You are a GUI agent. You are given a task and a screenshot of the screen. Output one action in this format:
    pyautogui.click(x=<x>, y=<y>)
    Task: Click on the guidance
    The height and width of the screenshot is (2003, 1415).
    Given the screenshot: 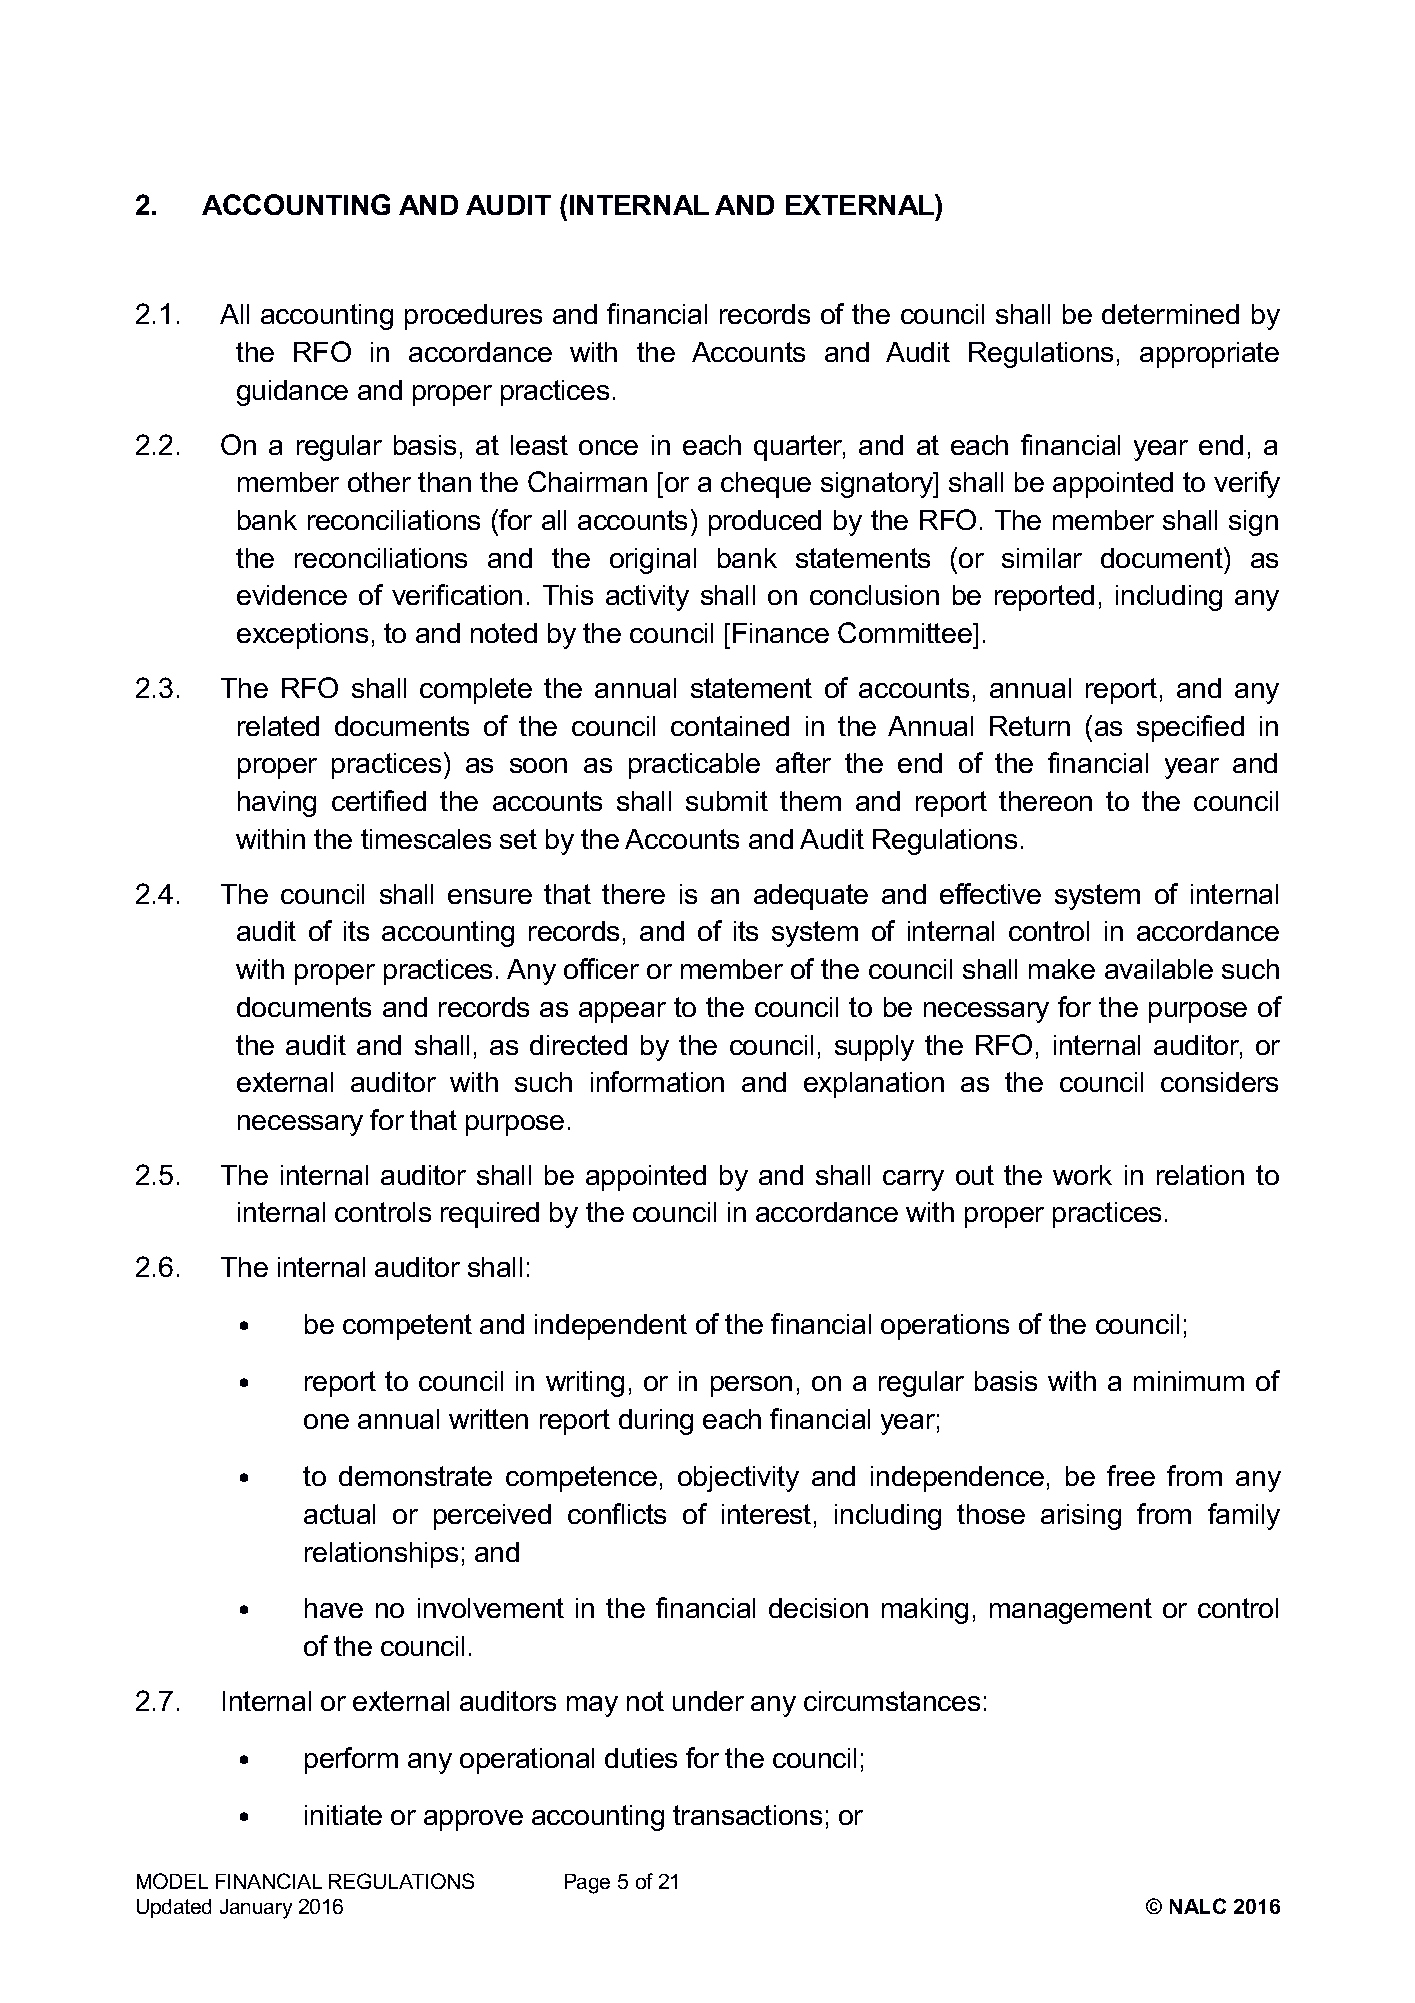 What is the action you would take?
    pyautogui.click(x=292, y=393)
